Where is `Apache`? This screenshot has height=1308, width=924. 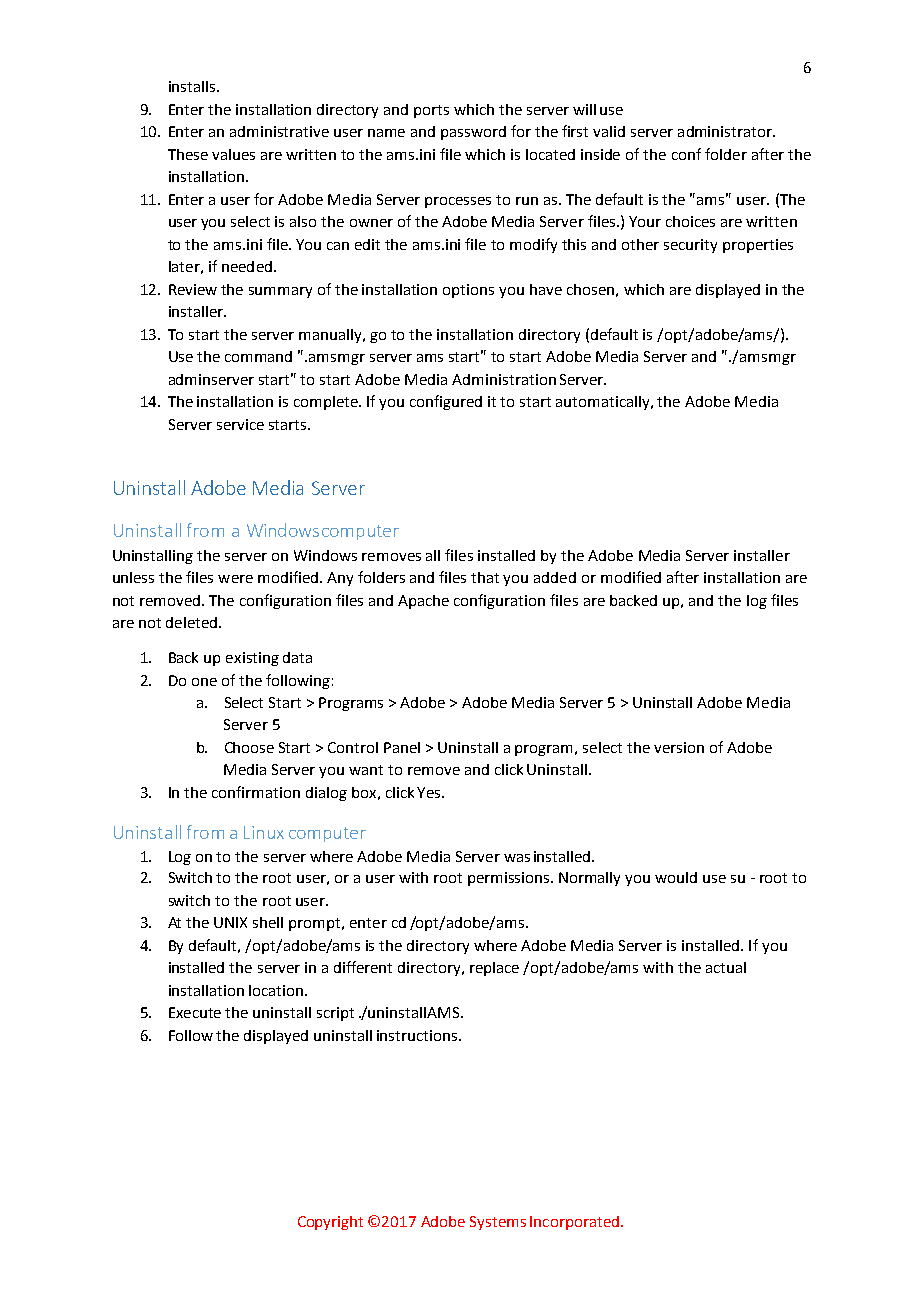
Apache is located at coordinates (423, 602).
